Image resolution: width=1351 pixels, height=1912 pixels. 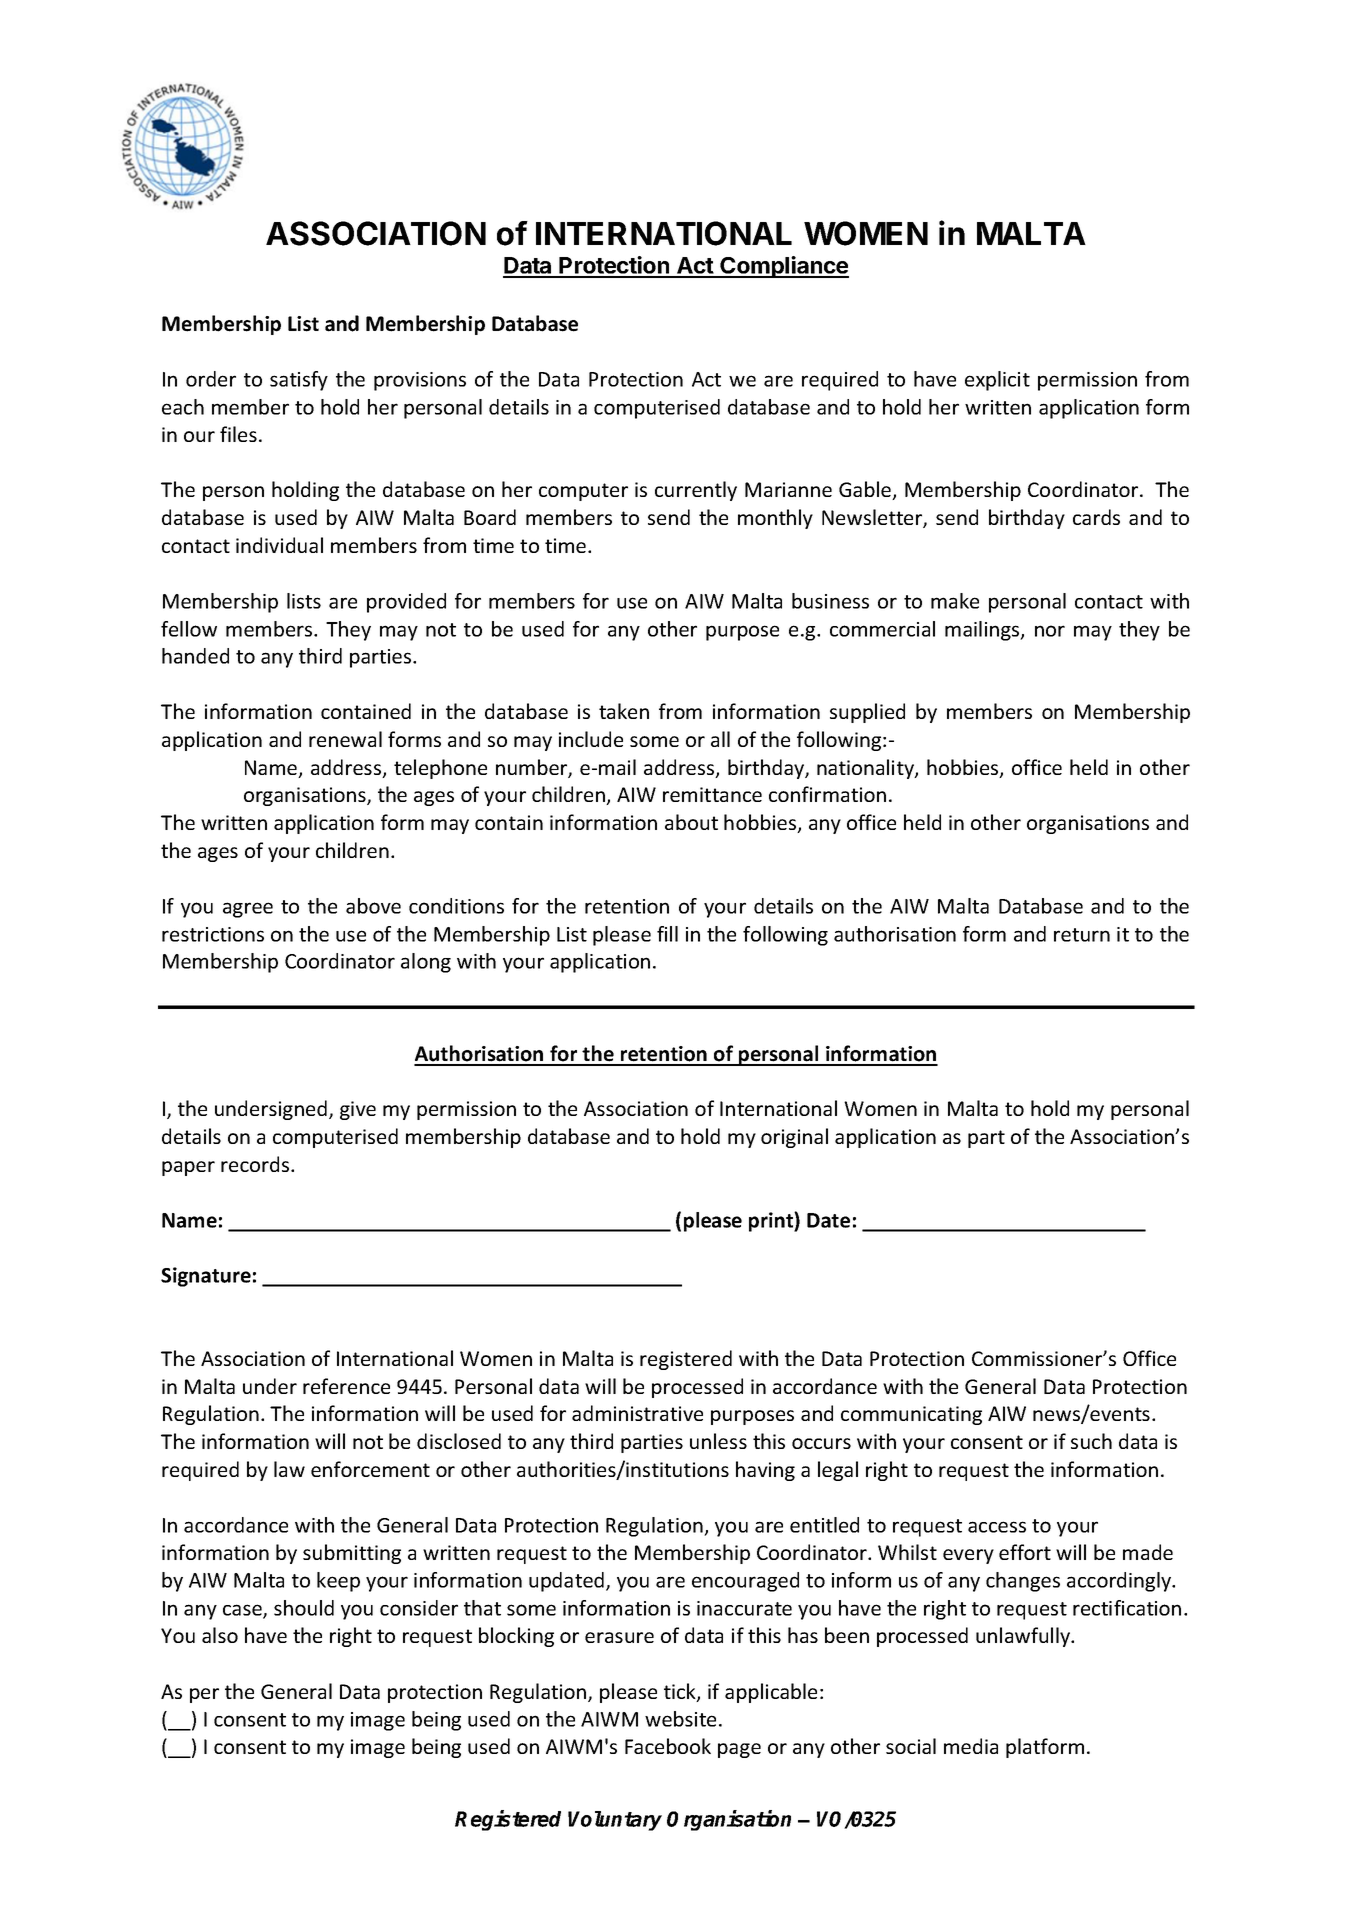 What do you see at coordinates (997, 381) in the image?
I see `explicit` at bounding box center [997, 381].
